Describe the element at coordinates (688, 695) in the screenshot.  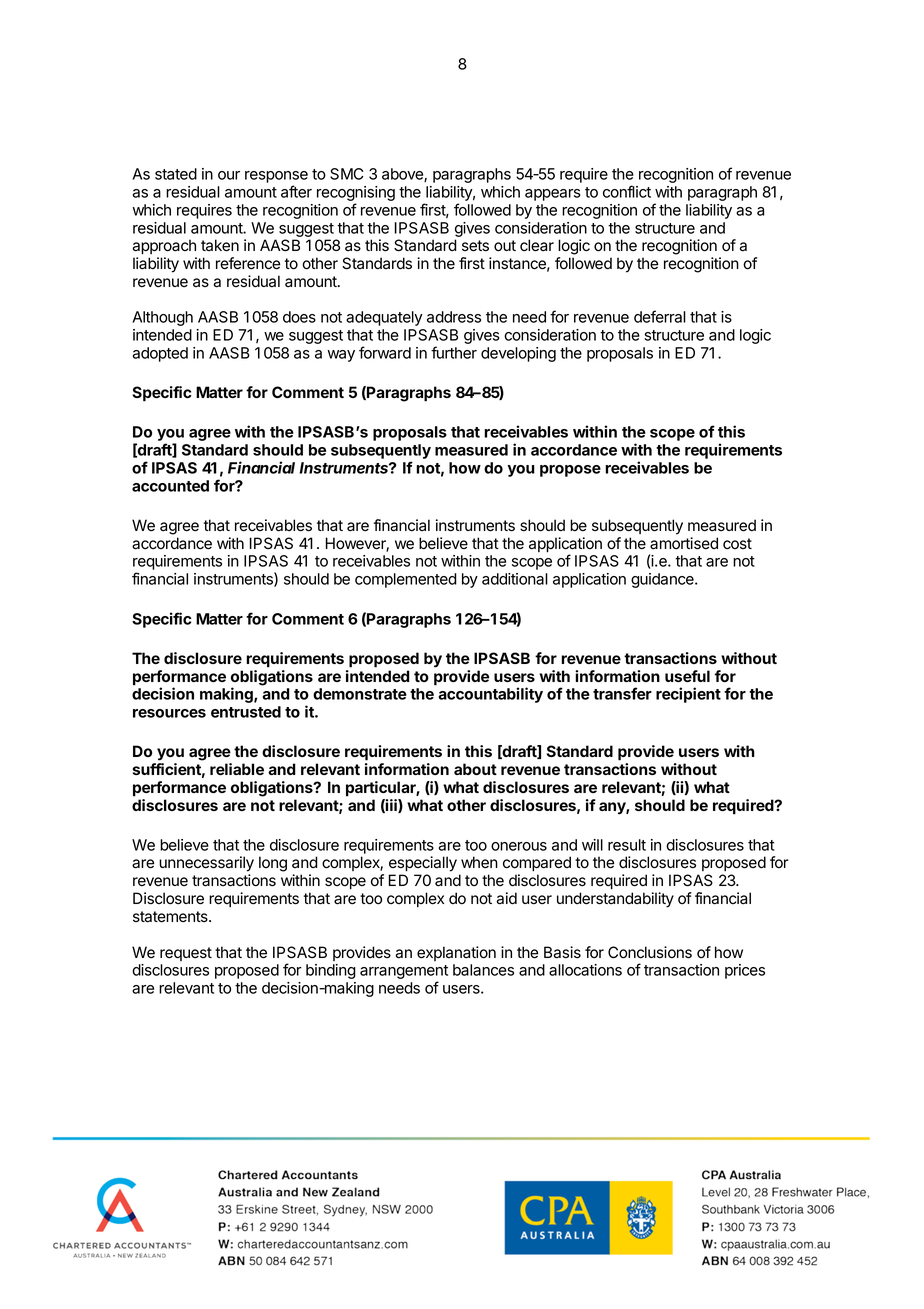
I see `recipient` at that location.
